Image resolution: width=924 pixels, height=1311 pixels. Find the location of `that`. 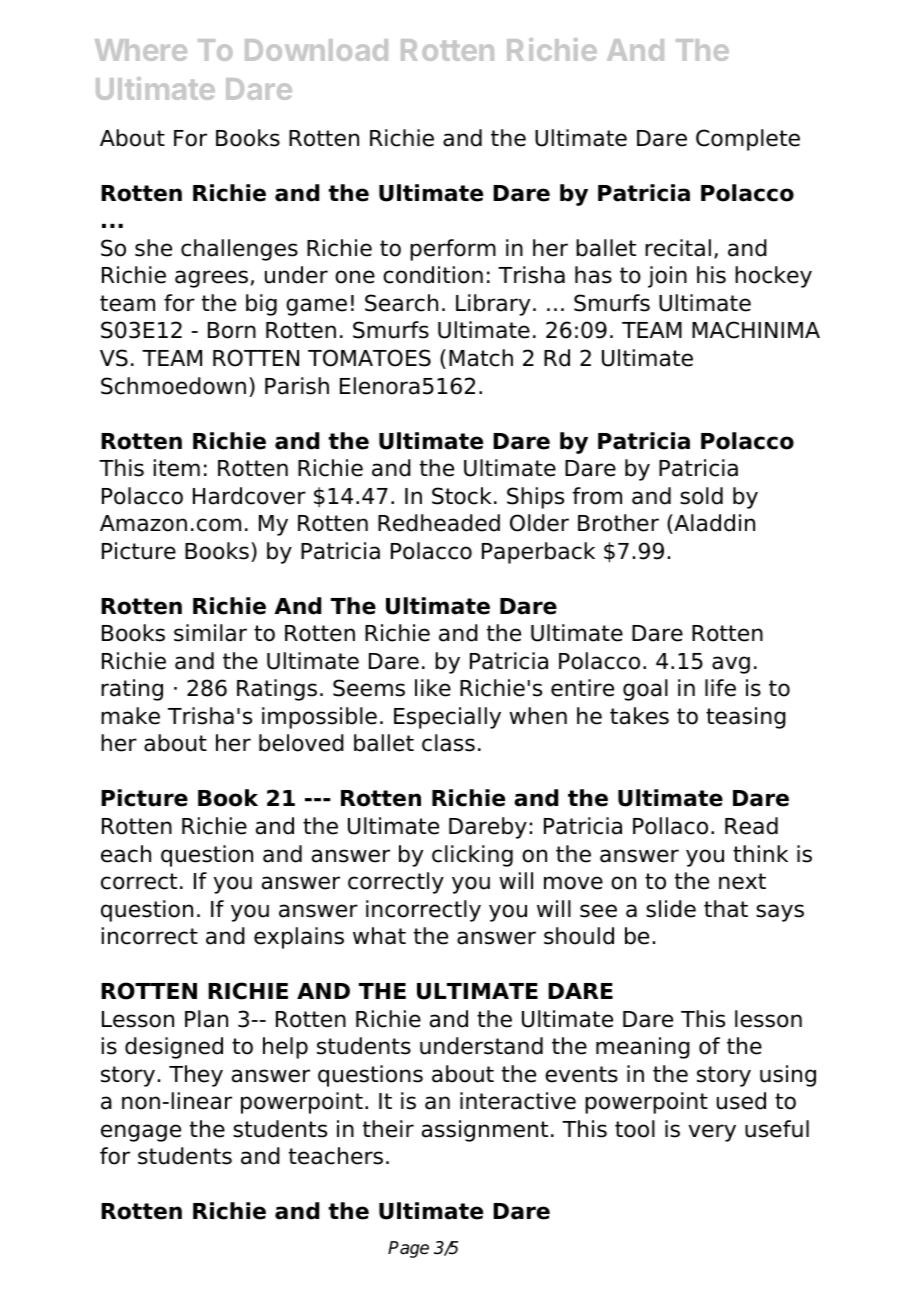

that is located at coordinates (726, 909).
